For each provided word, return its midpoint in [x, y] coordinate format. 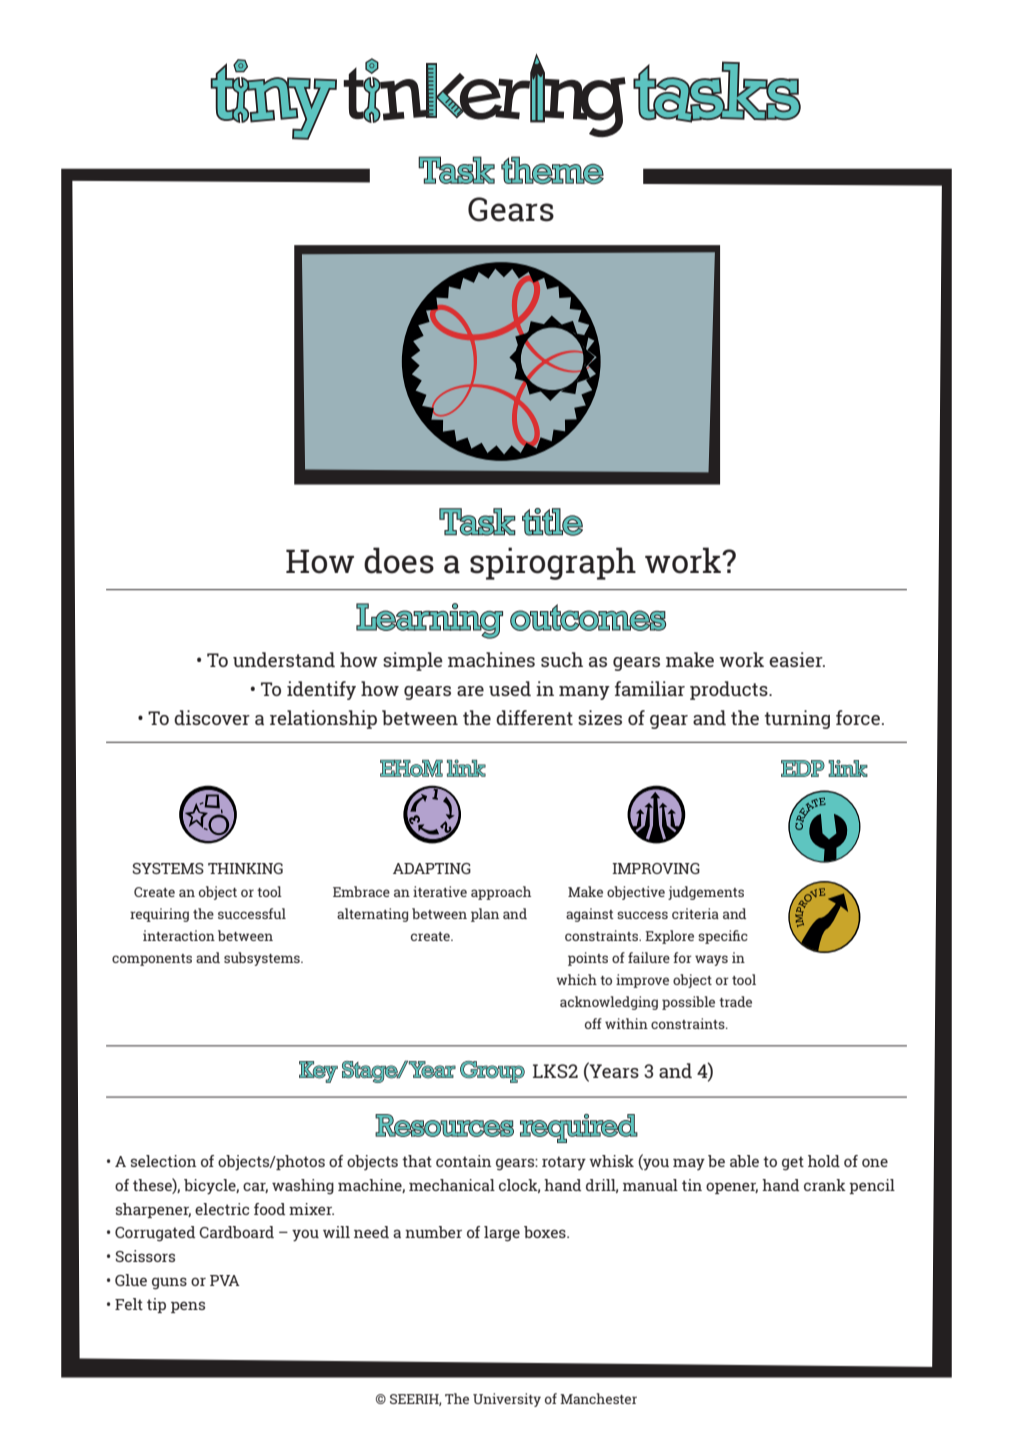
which [576, 979]
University [507, 1400]
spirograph [553, 563]
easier [797, 659]
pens [188, 1307]
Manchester [598, 1398]
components [152, 960]
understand [284, 659]
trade [735, 1001]
